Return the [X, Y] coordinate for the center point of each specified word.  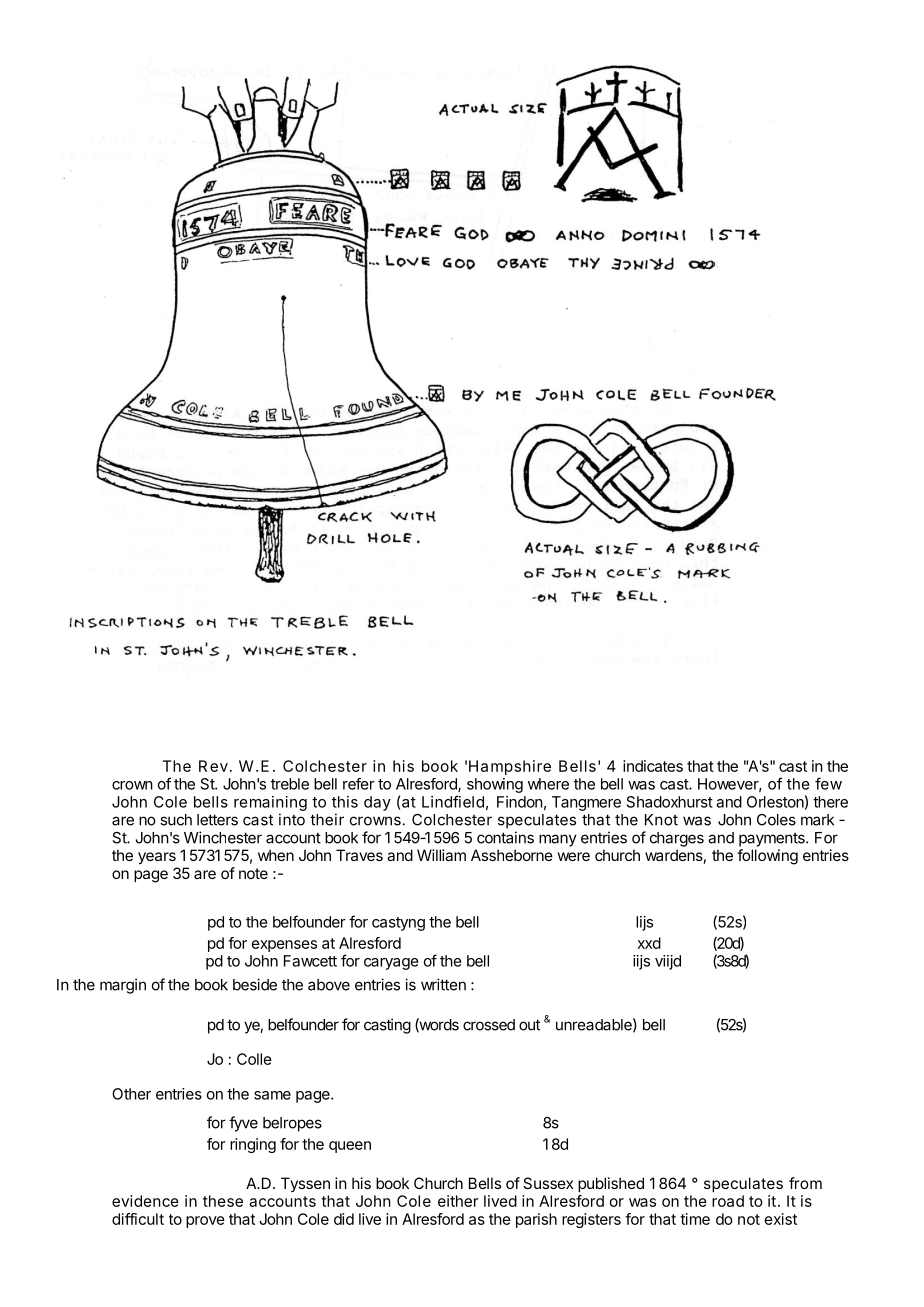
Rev [213, 766]
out [529, 1025]
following [767, 857]
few [828, 783]
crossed [489, 1025]
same [272, 1095]
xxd [649, 943]
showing [495, 785]
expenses [284, 946]
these [223, 1201]
